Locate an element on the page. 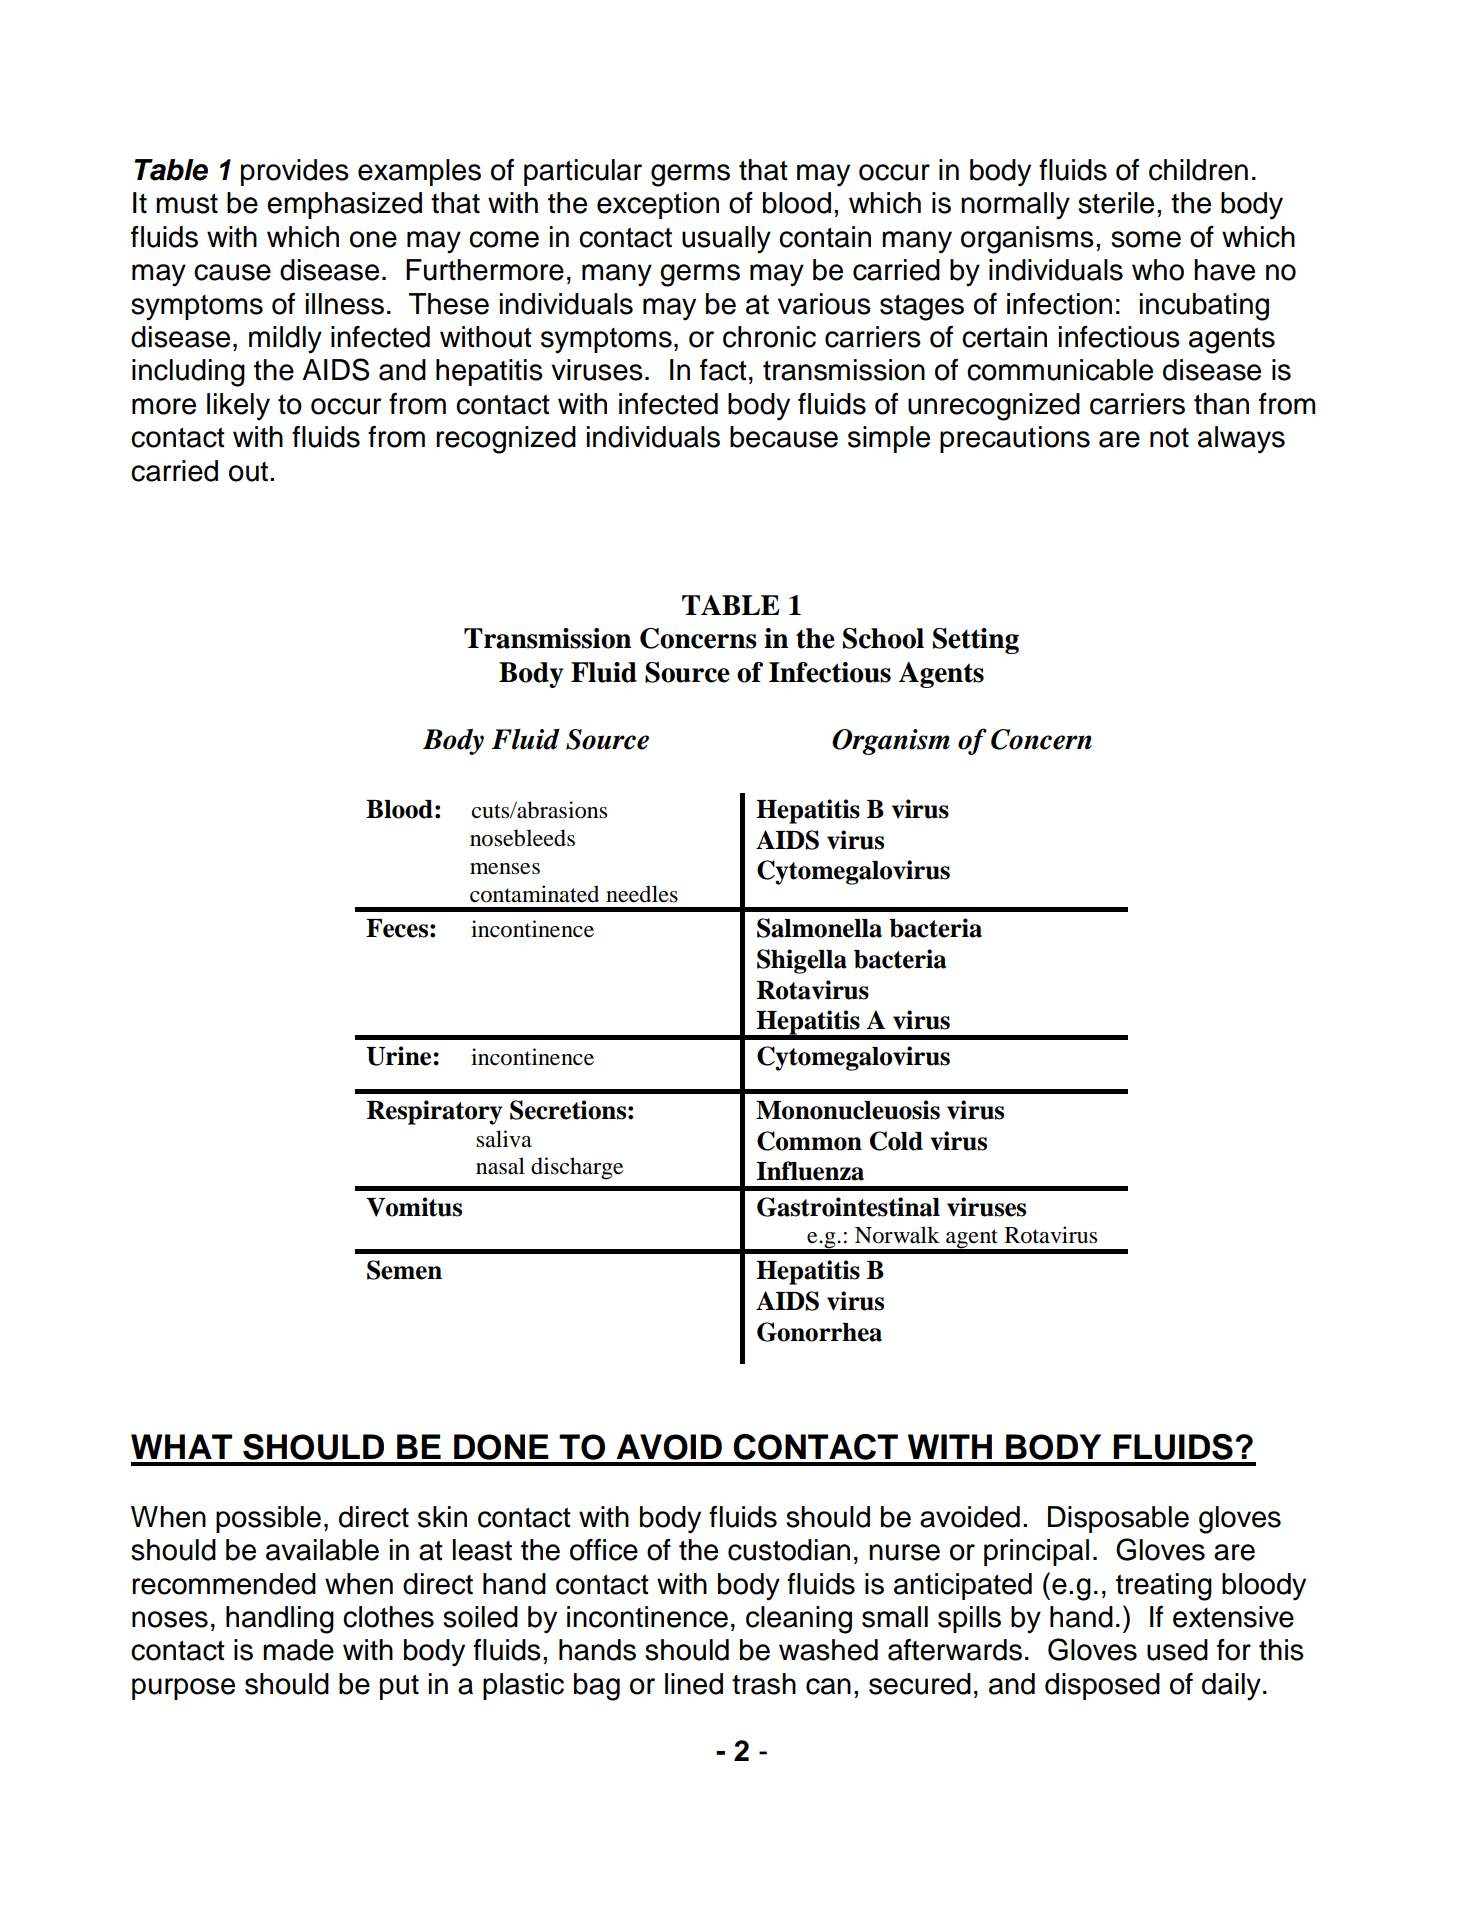  usually is located at coordinates (726, 240).
